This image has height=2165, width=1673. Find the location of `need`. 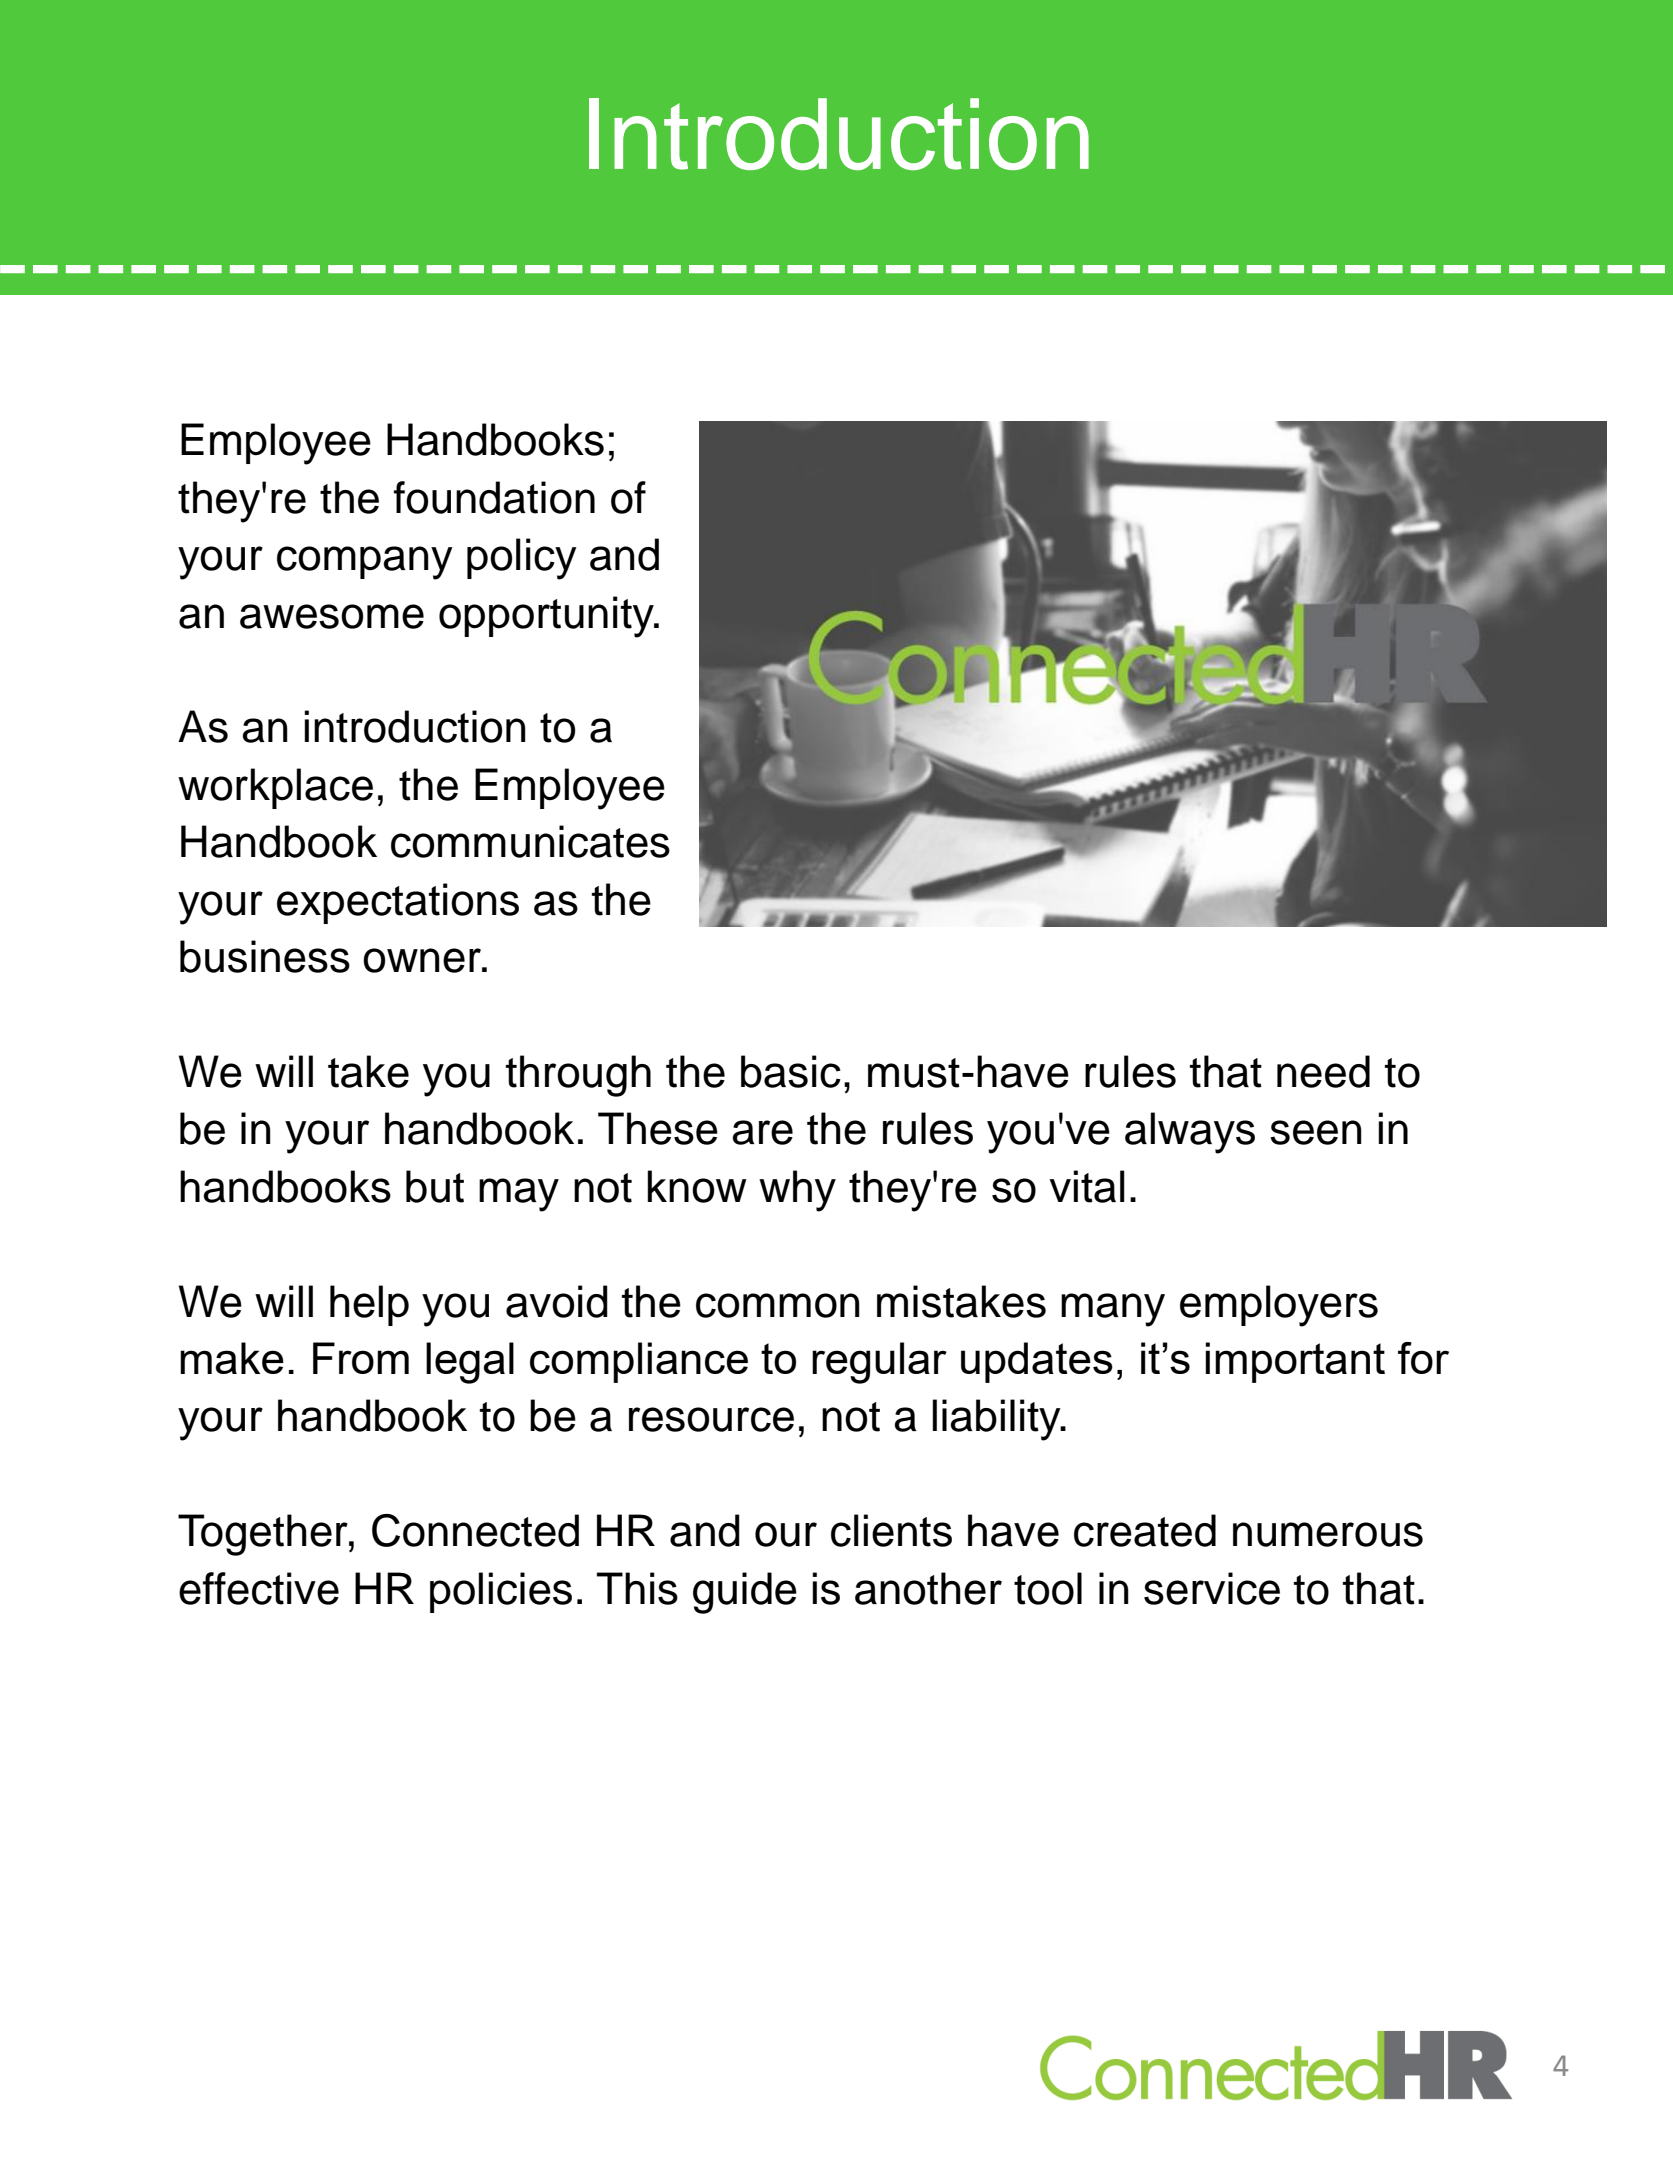

need is located at coordinates (1323, 1071).
